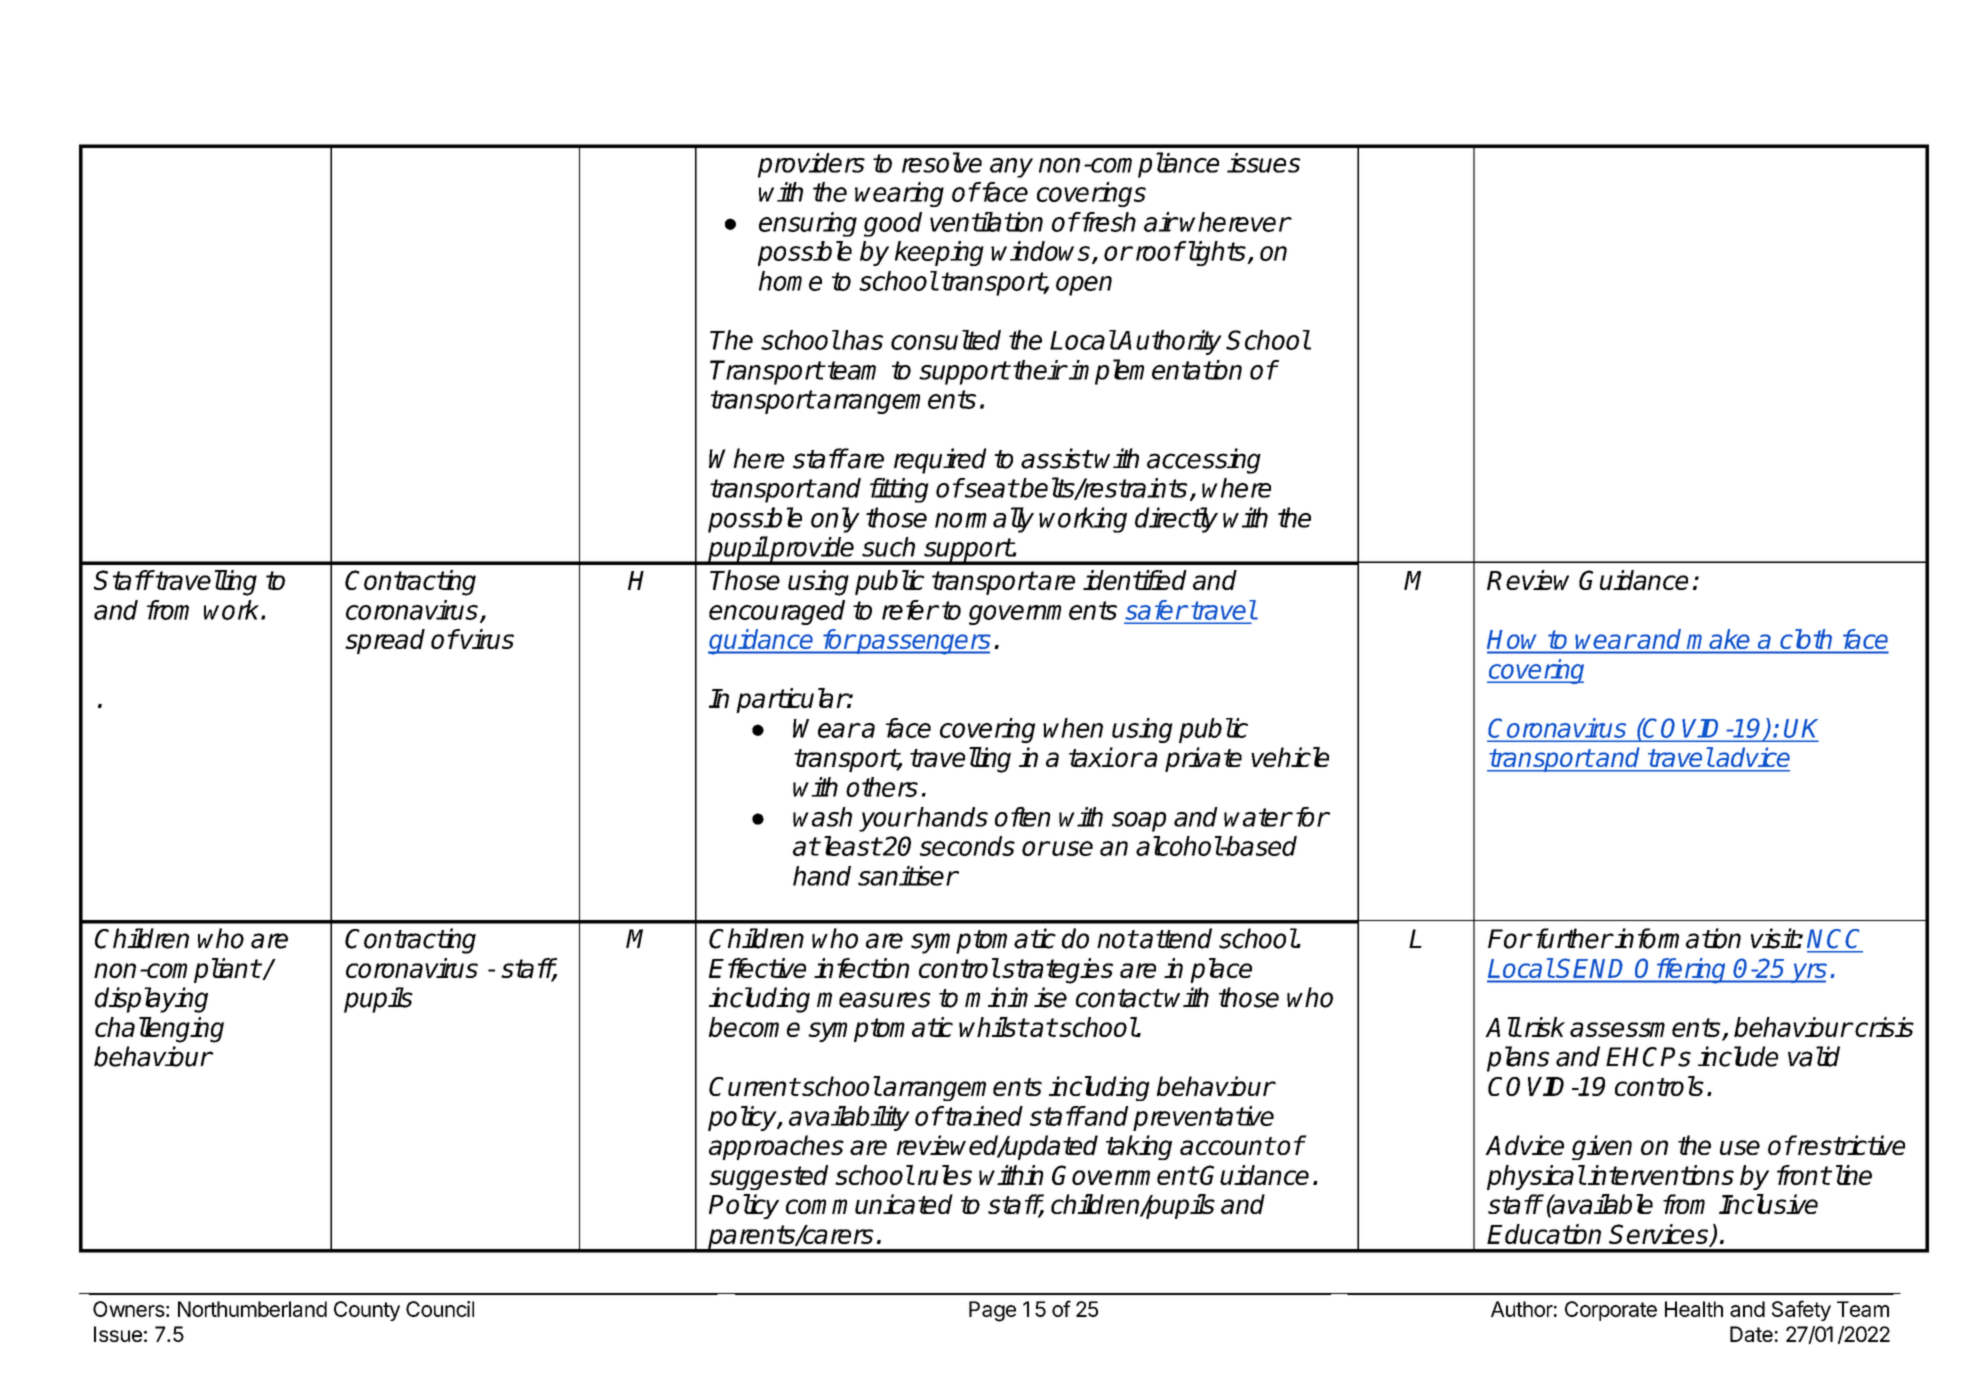 This screenshot has width=1967, height=1391. I want to click on ventilation, so click(986, 222).
